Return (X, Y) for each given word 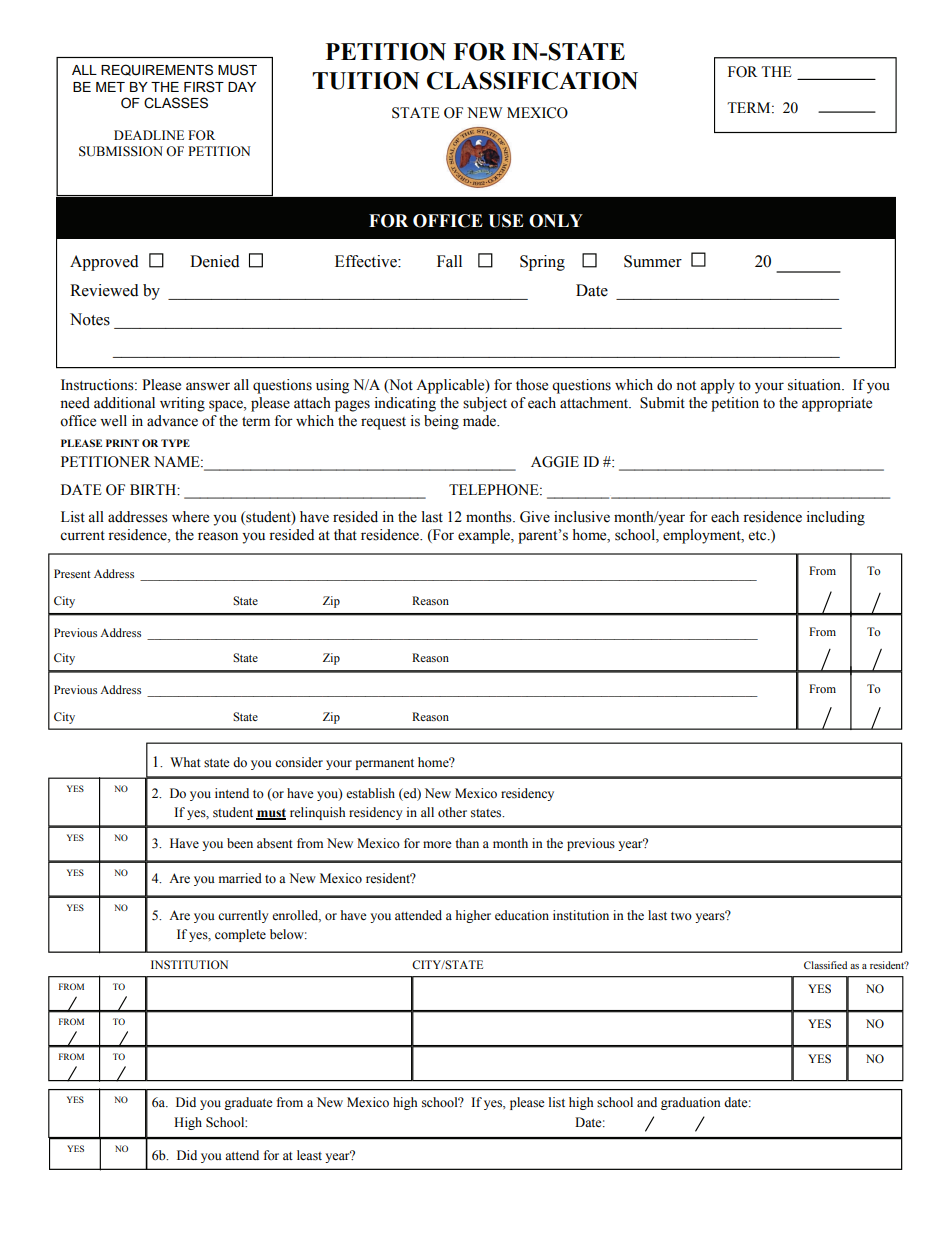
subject (485, 404)
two (681, 916)
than (467, 843)
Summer (653, 261)
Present (72, 573)
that (345, 534)
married (240, 878)
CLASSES (176, 103)
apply (717, 386)
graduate (248, 1103)
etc (759, 536)
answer (208, 386)
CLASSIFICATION (532, 81)
